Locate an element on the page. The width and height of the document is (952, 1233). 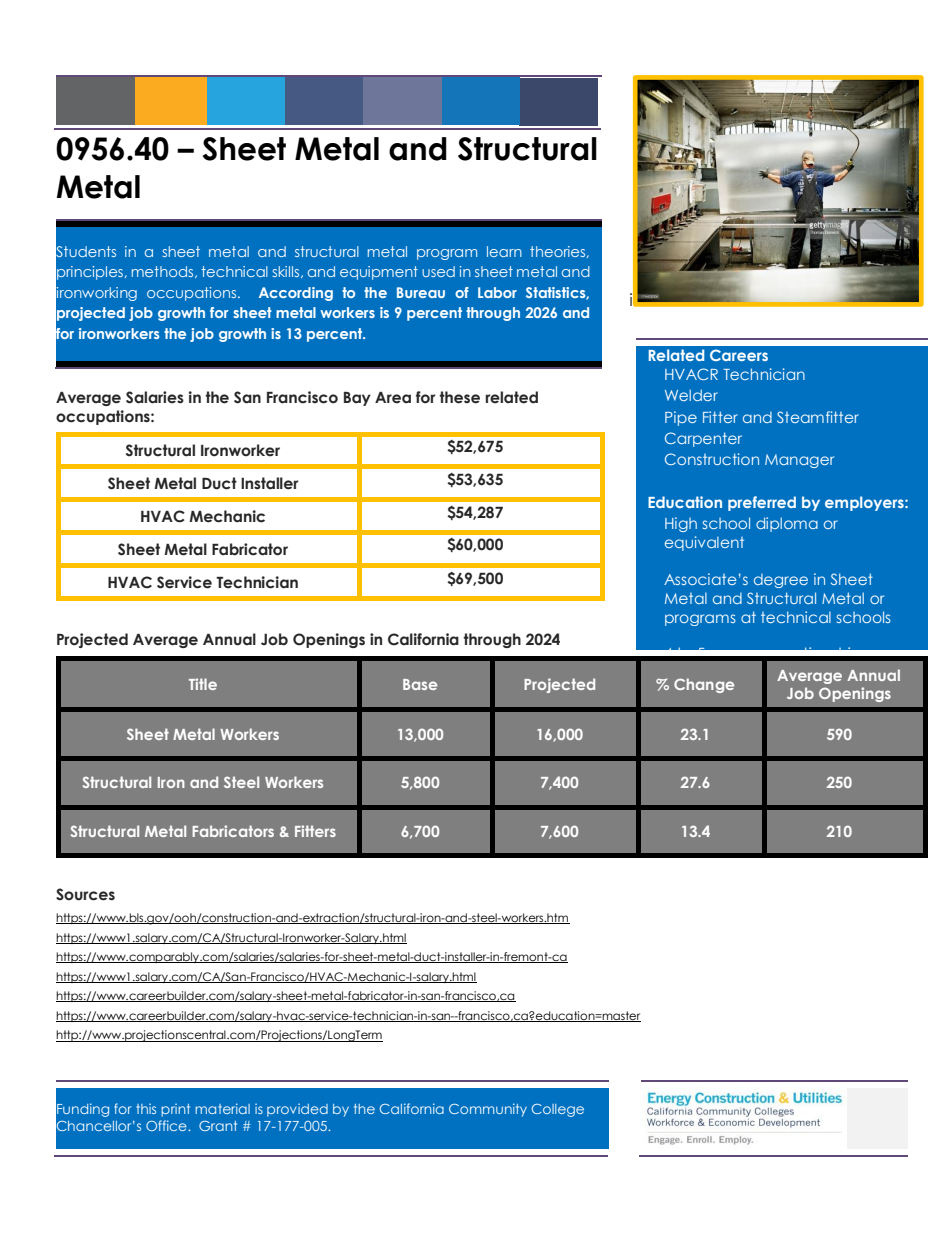
used is located at coordinates (438, 271).
